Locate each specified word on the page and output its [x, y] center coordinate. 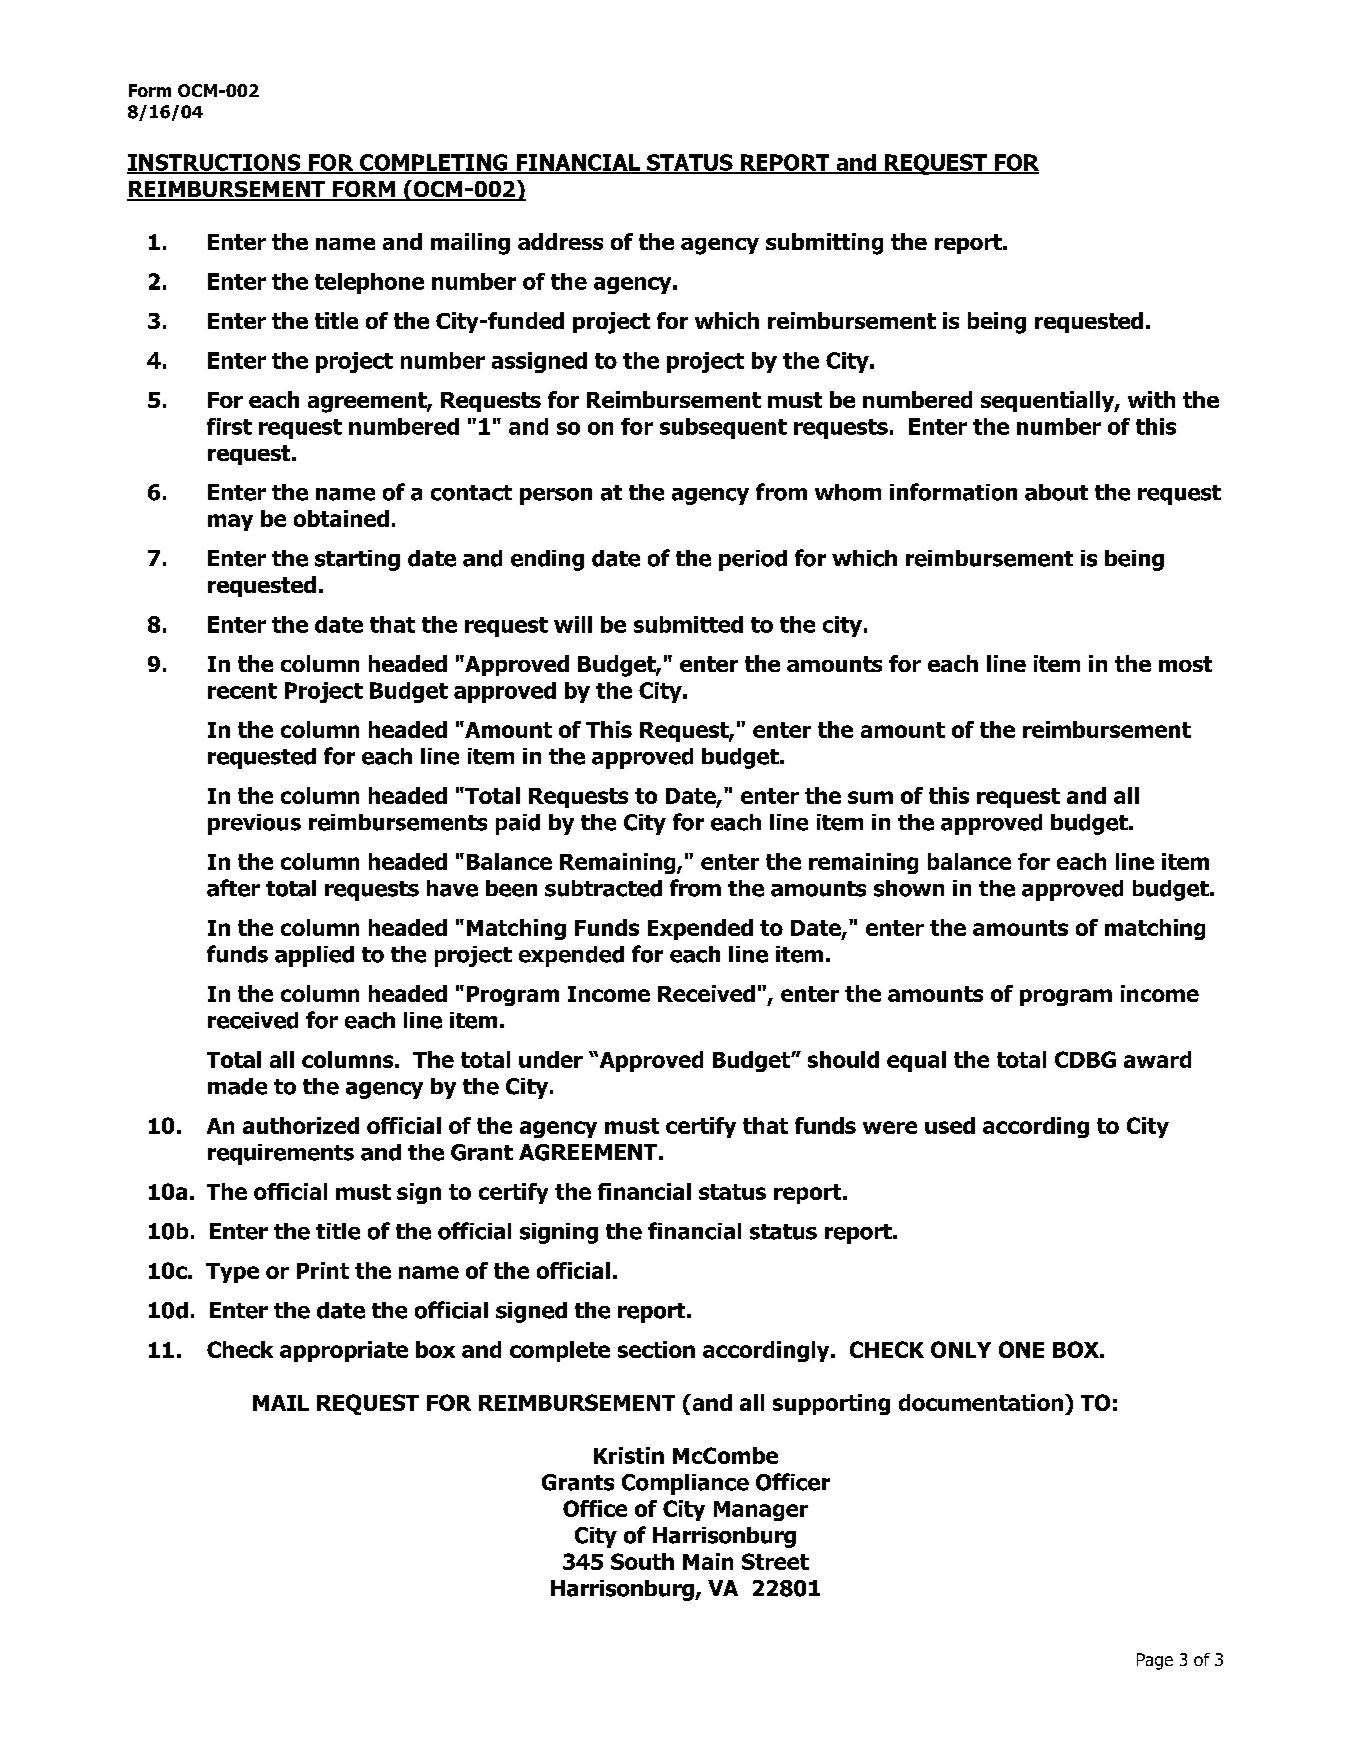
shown [909, 888]
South [642, 1561]
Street [775, 1561]
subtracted [603, 888]
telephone [369, 283]
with [1151, 399]
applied [314, 956]
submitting [824, 244]
